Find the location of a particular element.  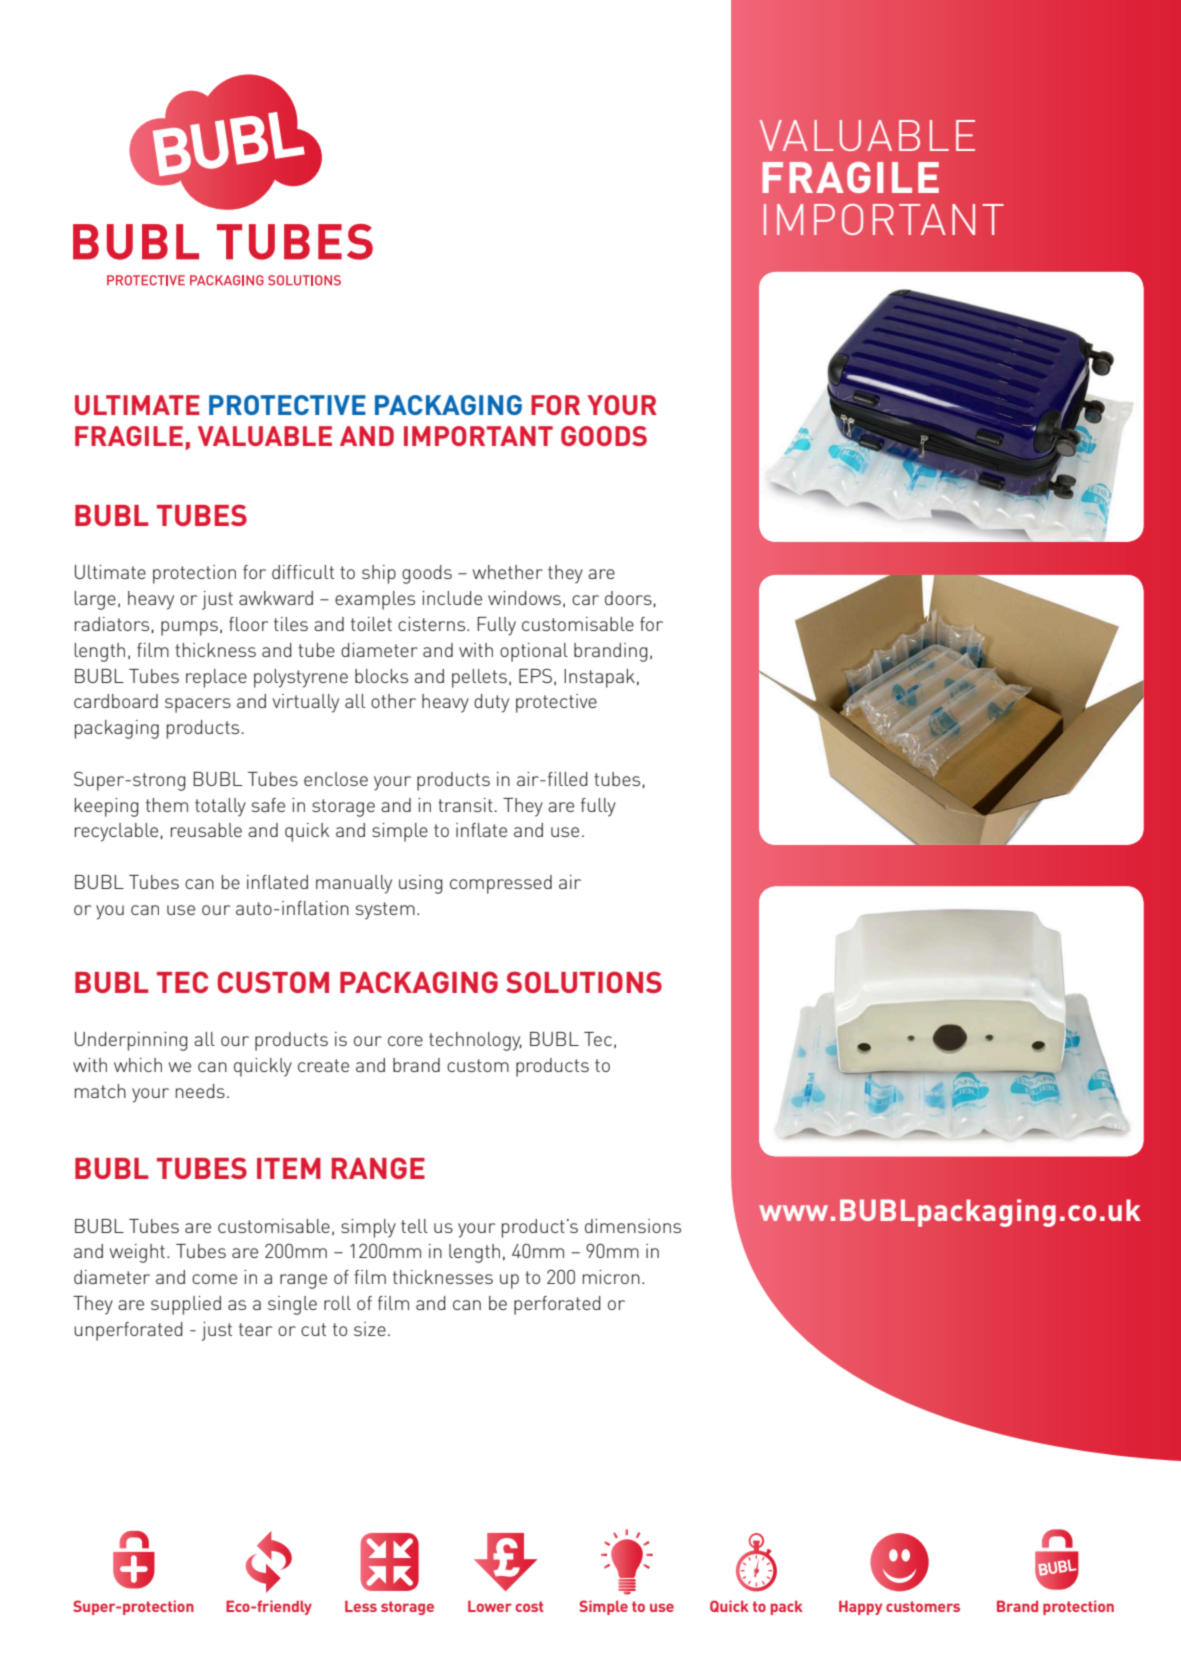

reusable is located at coordinates (206, 830).
